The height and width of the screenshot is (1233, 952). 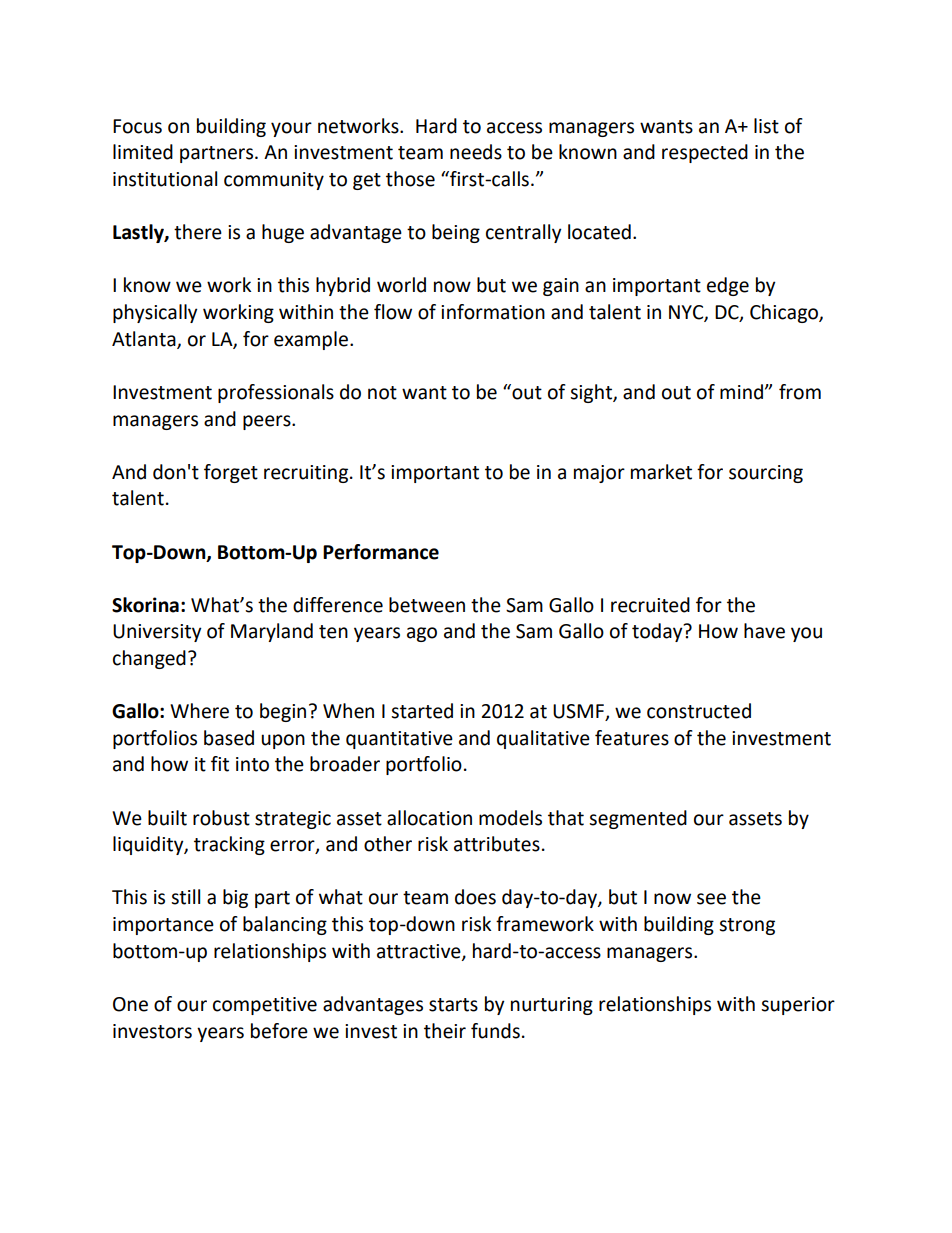 What do you see at coordinates (427, 605) in the screenshot?
I see `between` at bounding box center [427, 605].
